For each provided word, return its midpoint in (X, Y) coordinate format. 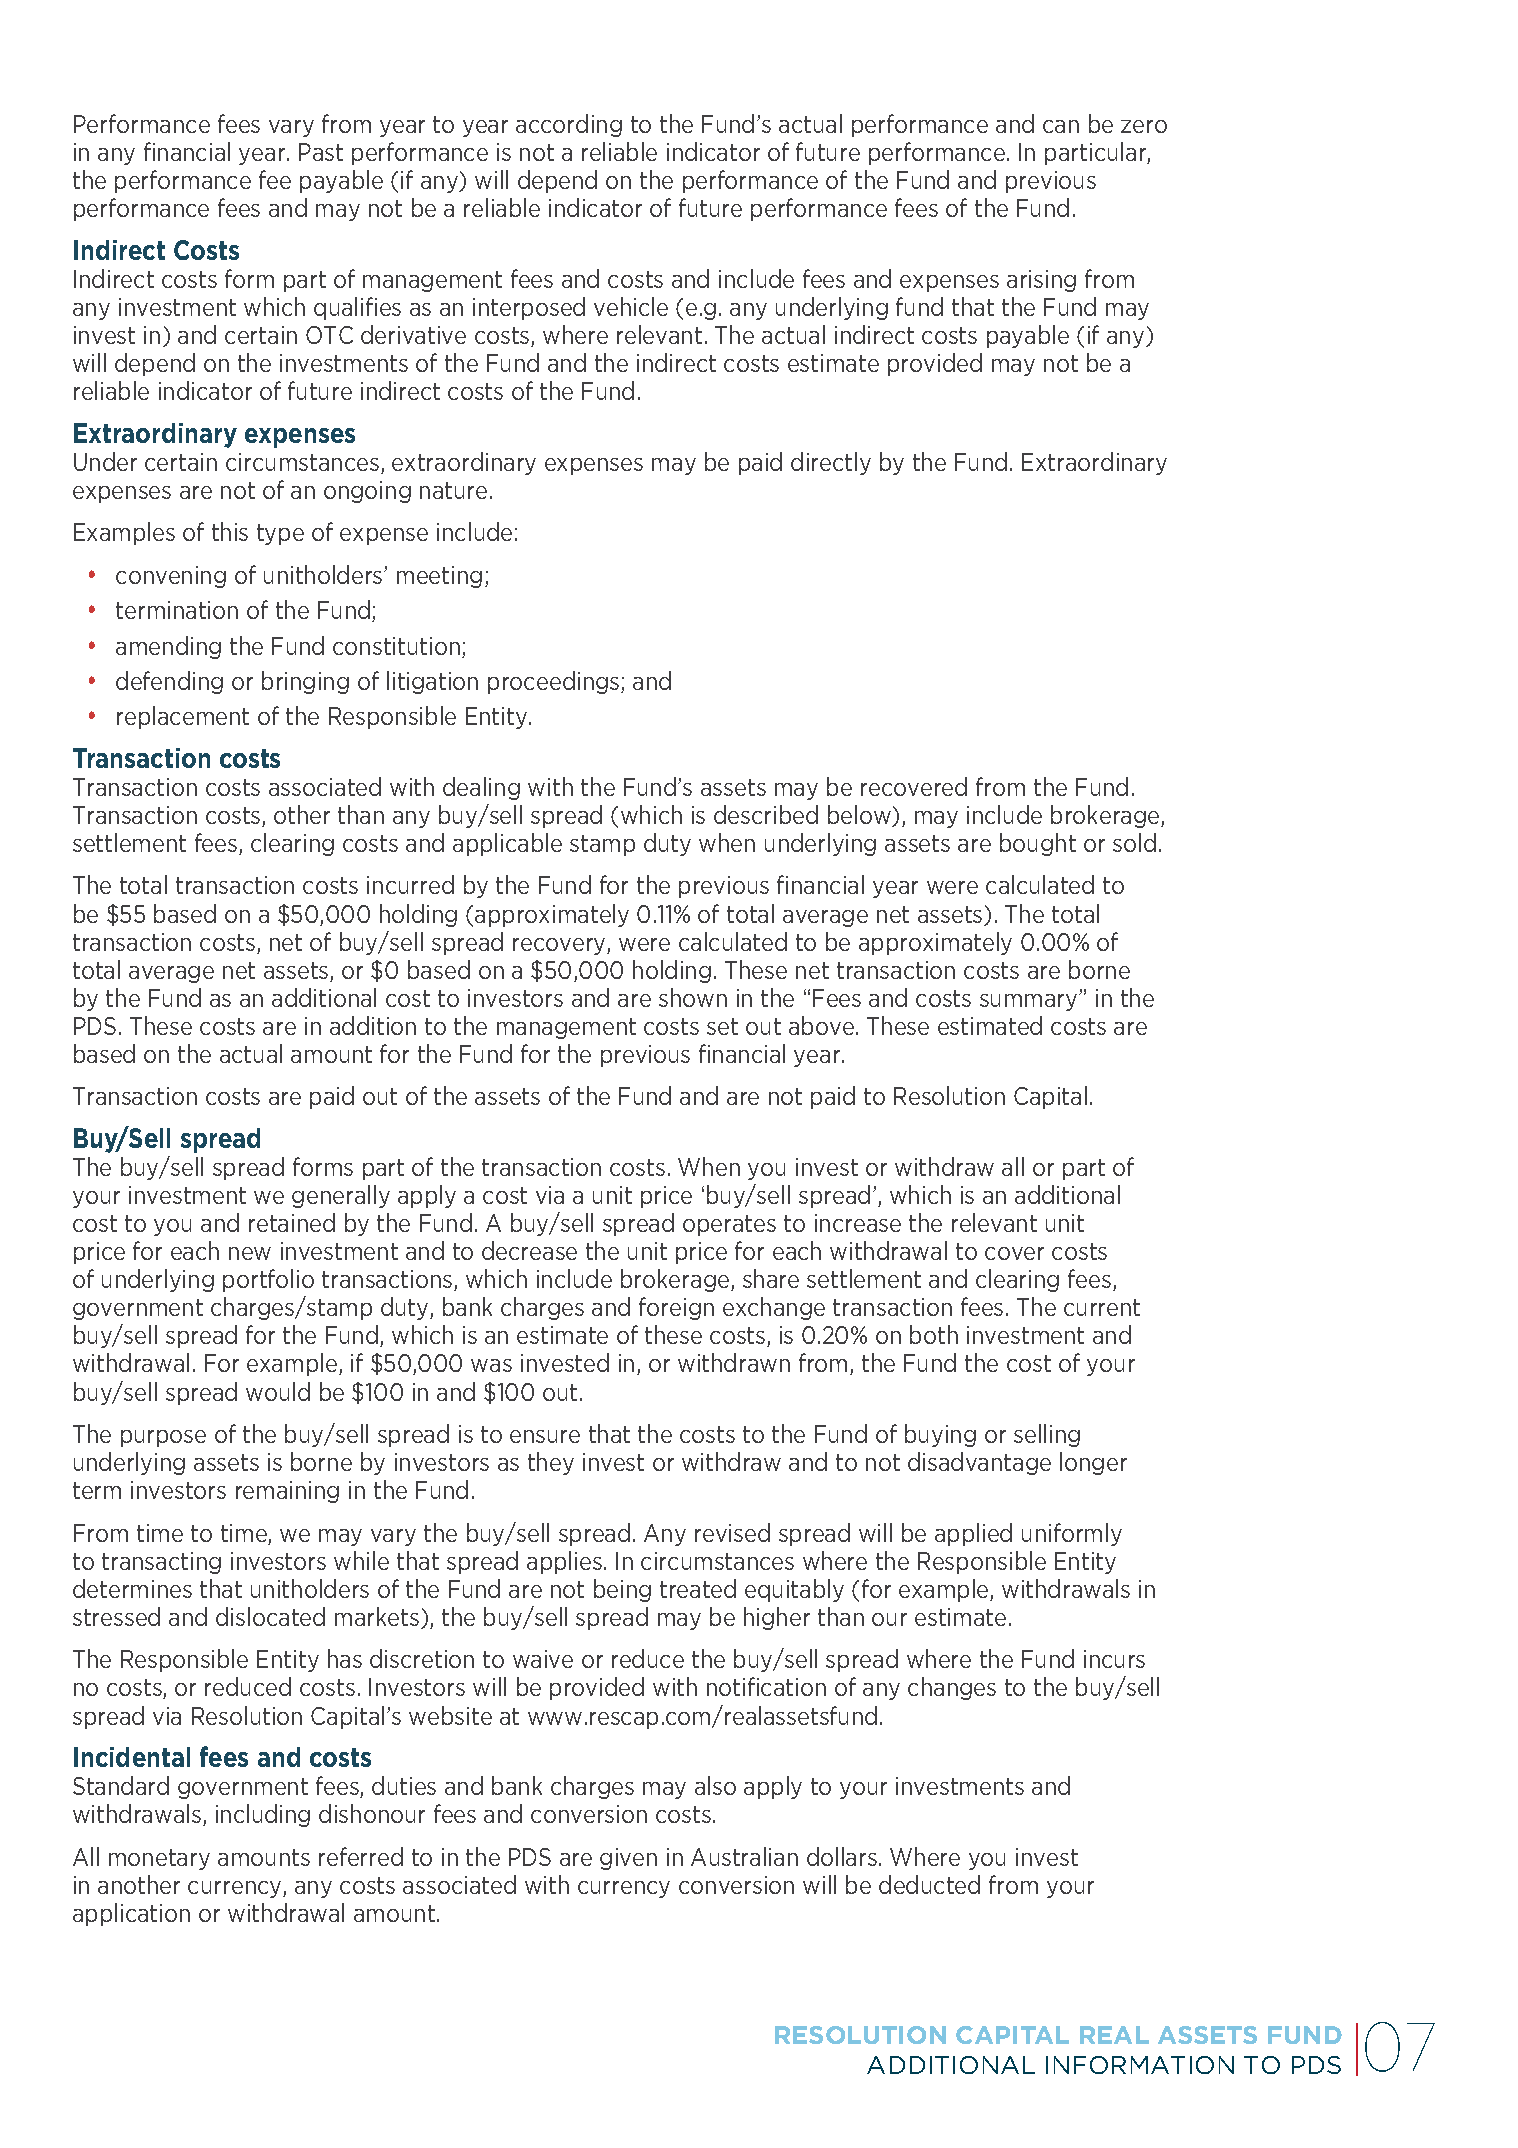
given (628, 1859)
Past (321, 152)
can (1061, 126)
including (263, 1815)
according (569, 125)
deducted (929, 1884)
